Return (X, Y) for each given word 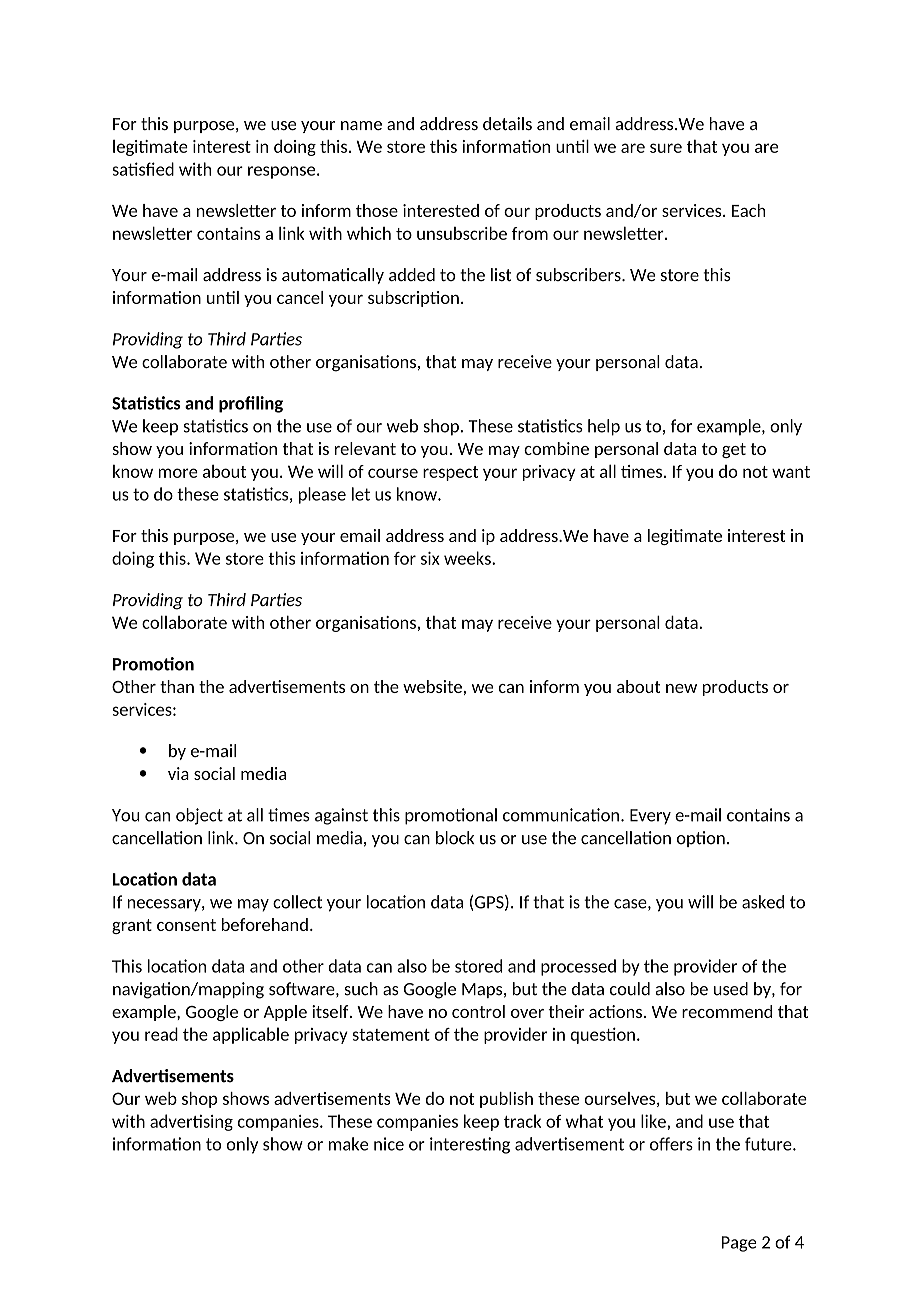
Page (739, 1244)
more (178, 473)
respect (450, 473)
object (199, 816)
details (507, 123)
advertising (191, 1122)
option (701, 839)
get (734, 450)
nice (389, 1144)
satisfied (143, 169)
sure (666, 148)
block (455, 838)
